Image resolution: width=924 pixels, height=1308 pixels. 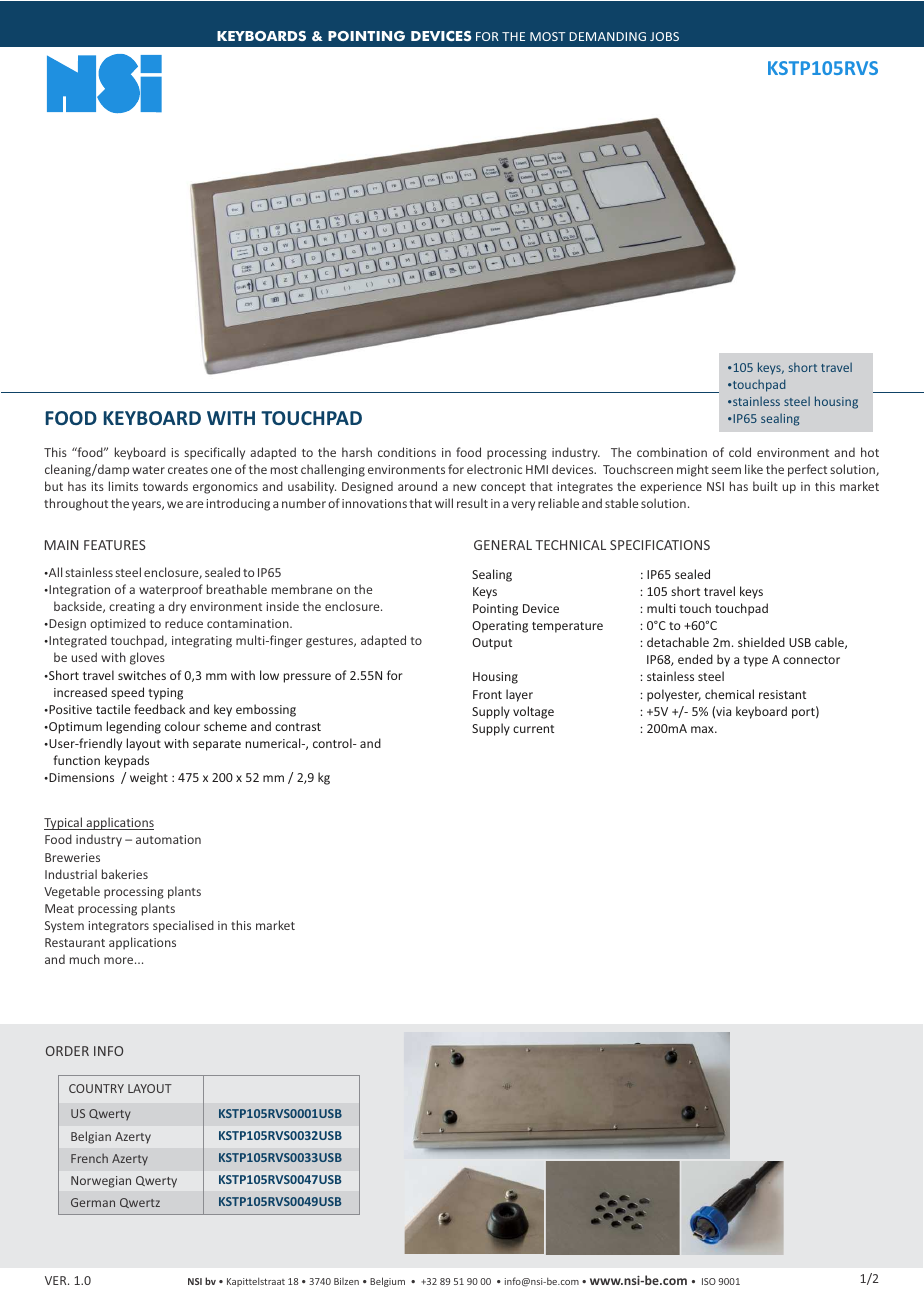 I want to click on ISO, so click(x=709, y=1281).
